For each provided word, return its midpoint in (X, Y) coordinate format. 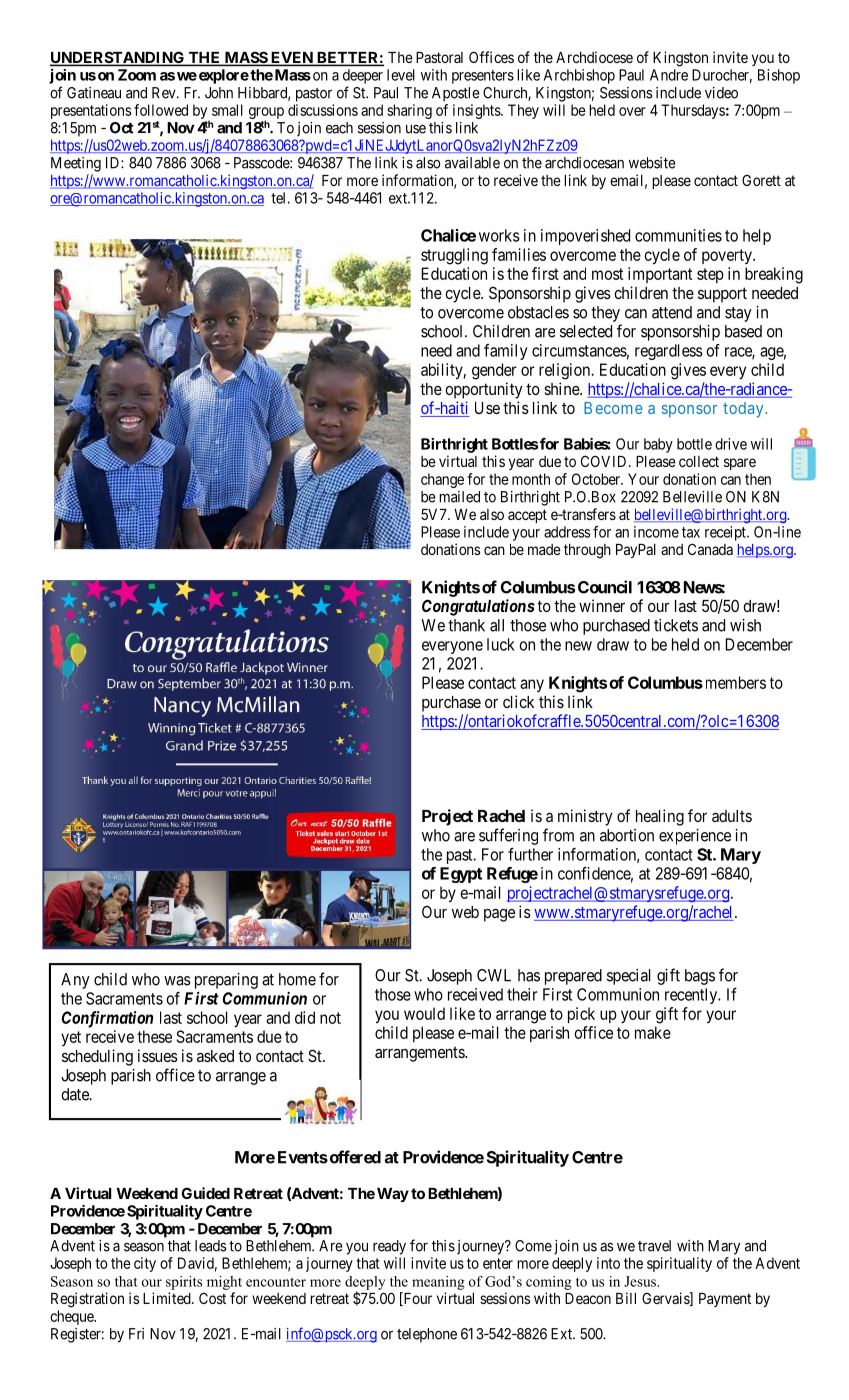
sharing (409, 111)
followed (161, 110)
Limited (168, 1298)
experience (695, 837)
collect (699, 461)
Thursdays (693, 111)
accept (527, 516)
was (177, 981)
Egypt (461, 875)
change (442, 480)
